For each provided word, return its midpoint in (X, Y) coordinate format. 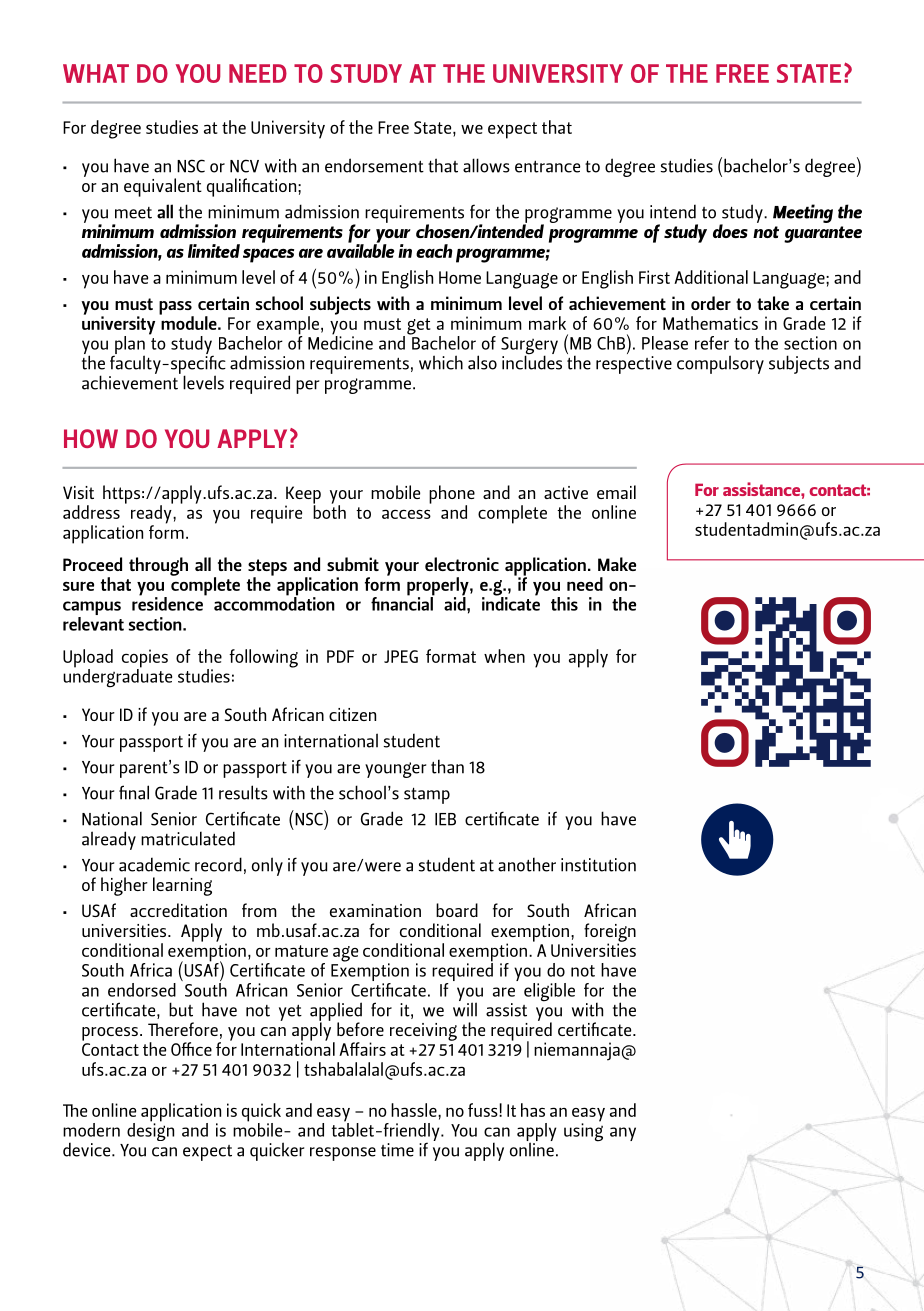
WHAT (96, 73)
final (134, 792)
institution (598, 865)
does (730, 231)
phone (452, 495)
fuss (484, 1110)
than (447, 766)
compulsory (720, 364)
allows (486, 165)
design (150, 1130)
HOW (91, 438)
